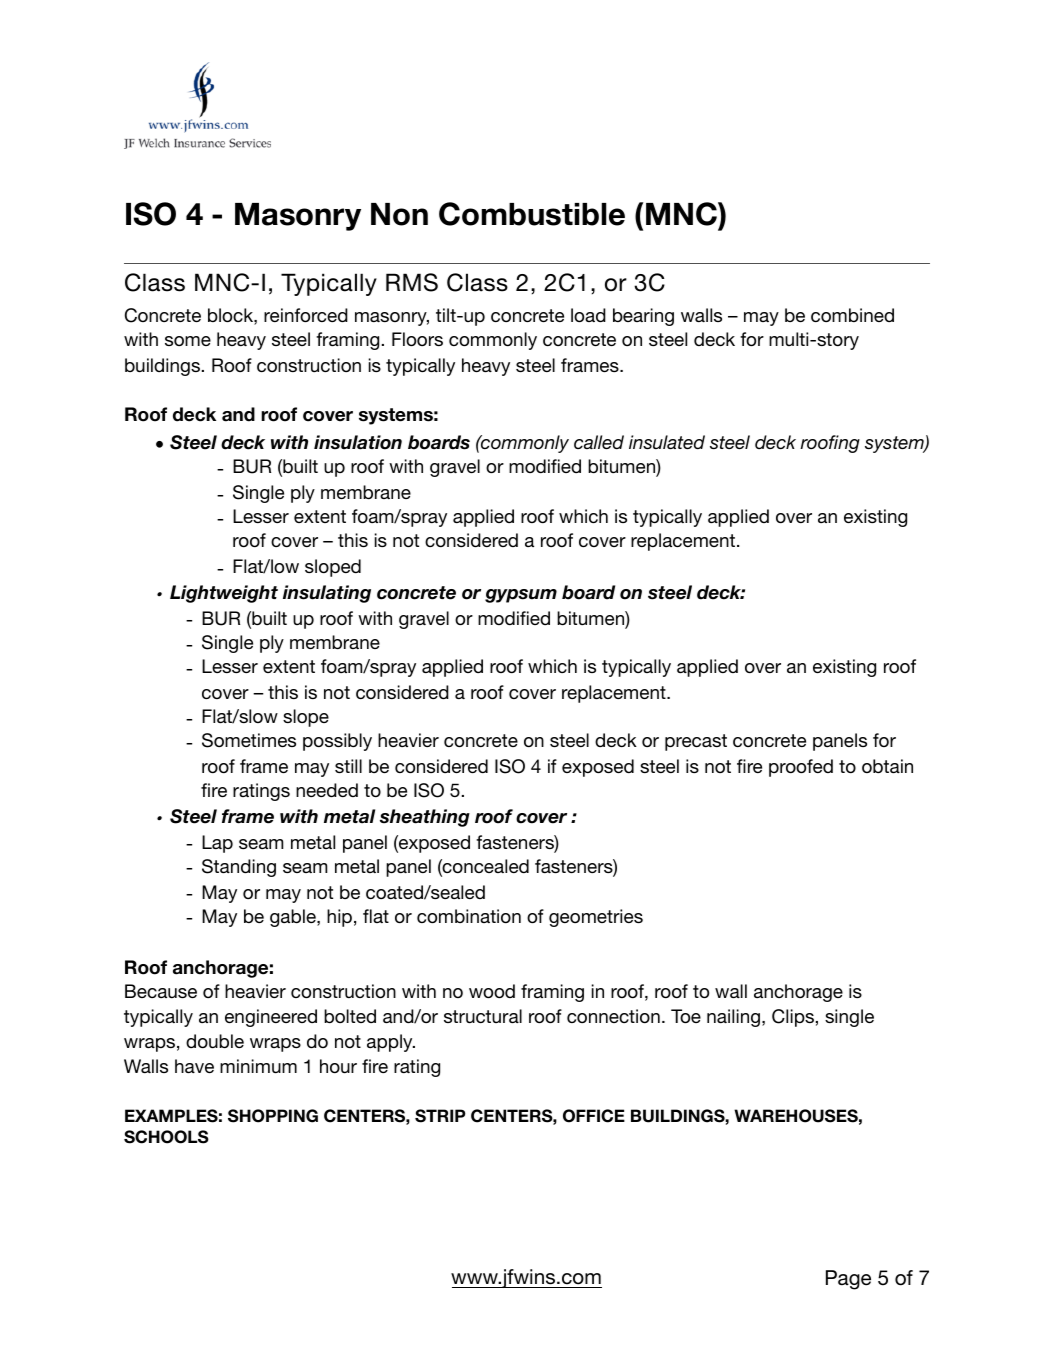  I want to click on insulation, so click(358, 442).
